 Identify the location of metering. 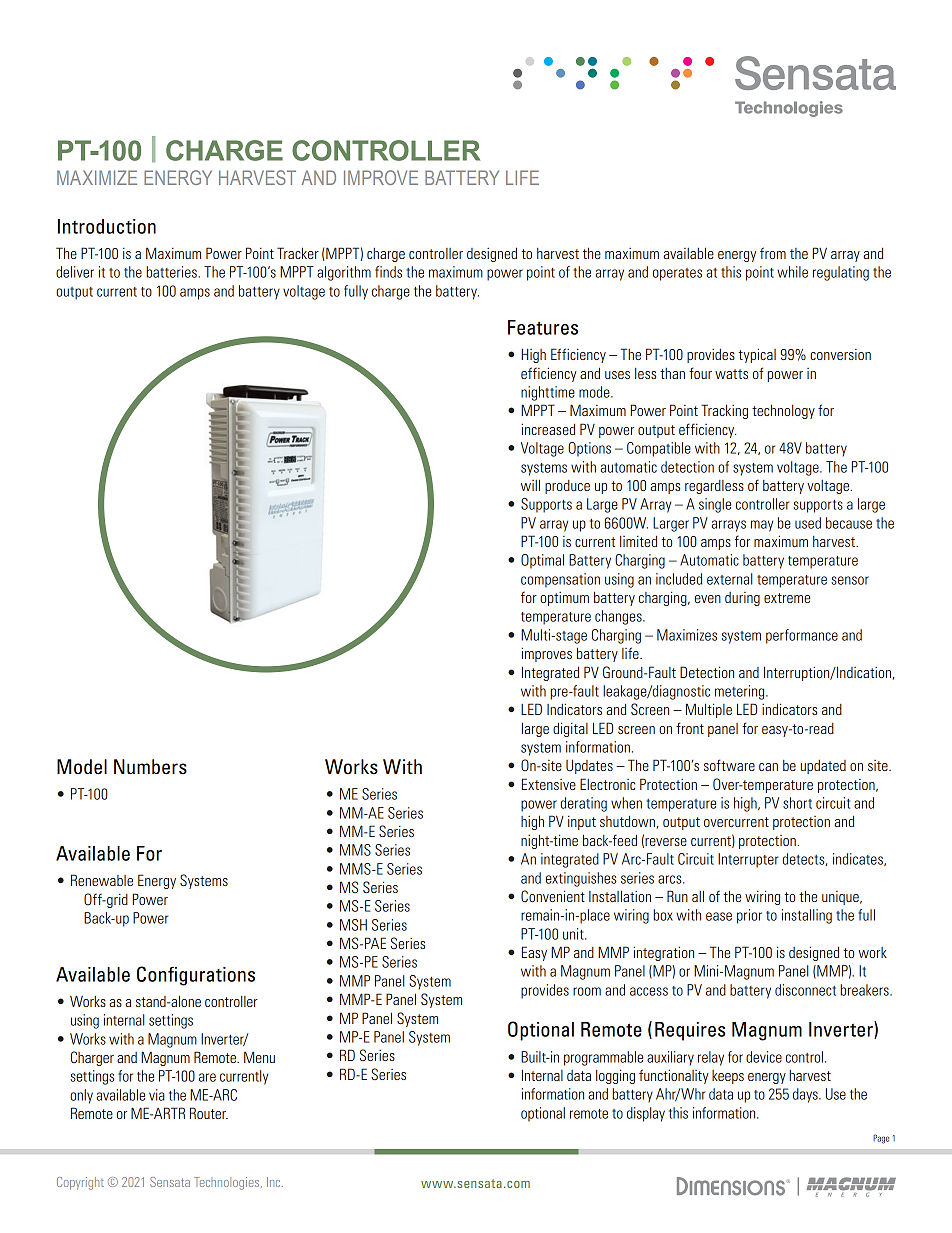
(741, 692).
